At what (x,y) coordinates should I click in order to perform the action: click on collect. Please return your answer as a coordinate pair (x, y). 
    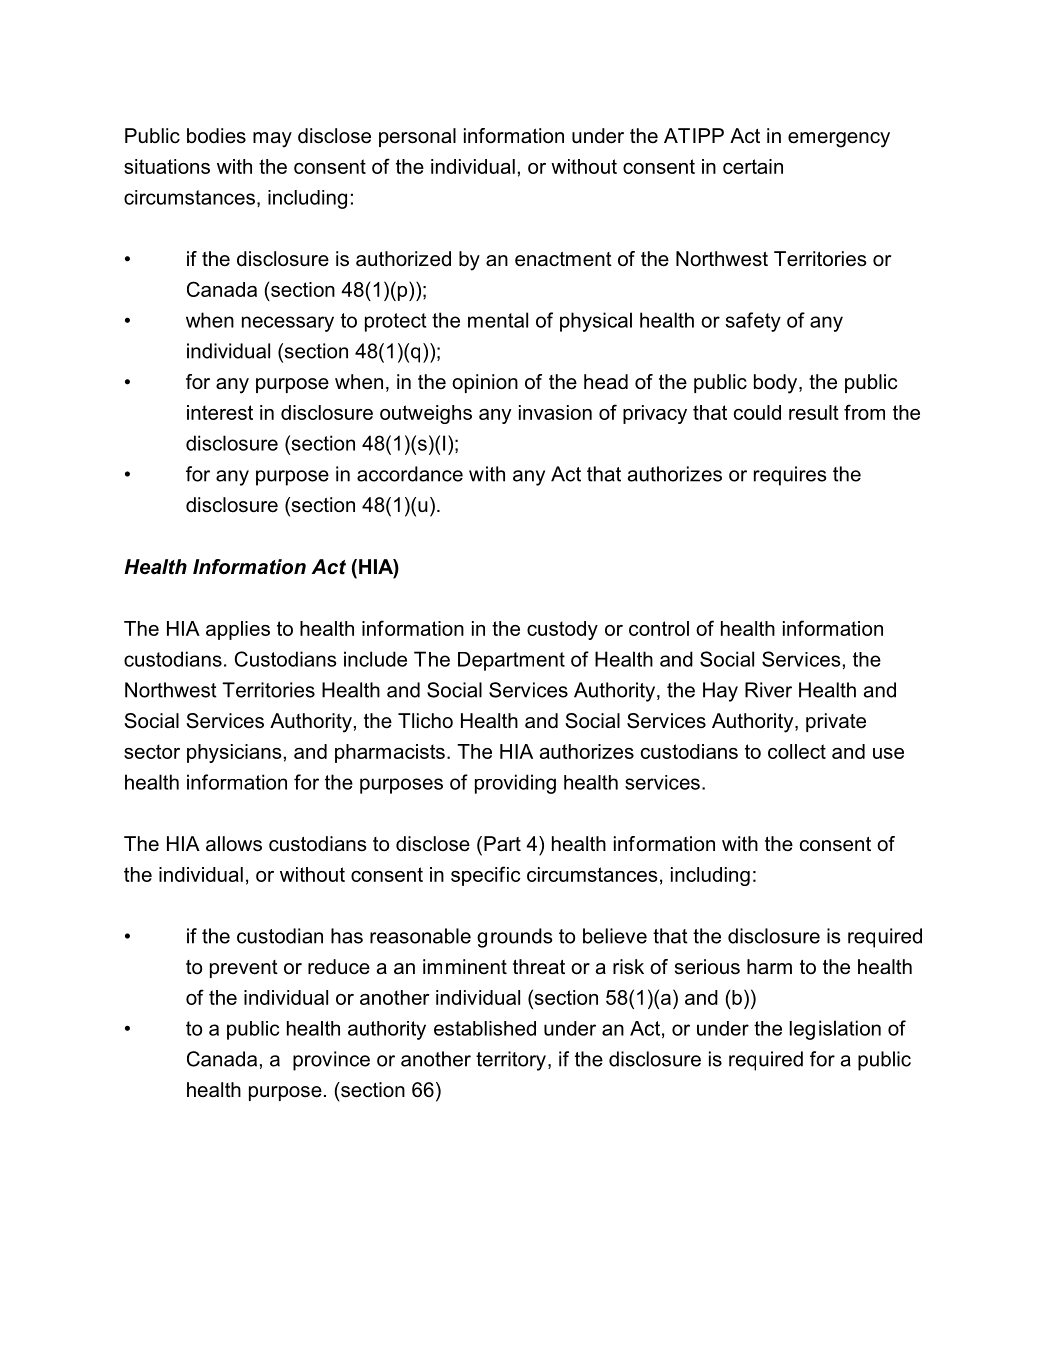
    Looking at the image, I should click on (797, 751).
